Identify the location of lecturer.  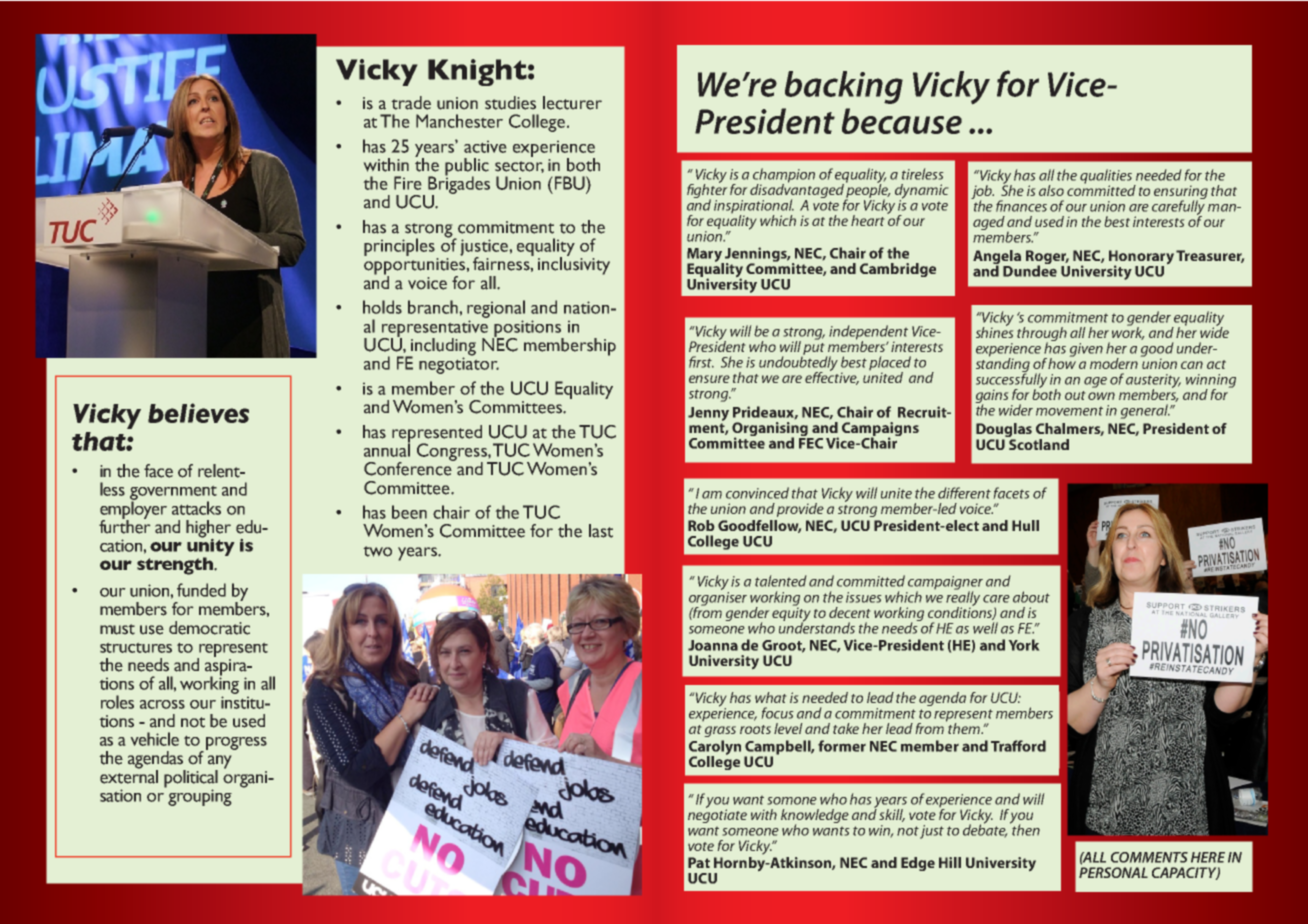
(572, 103).
